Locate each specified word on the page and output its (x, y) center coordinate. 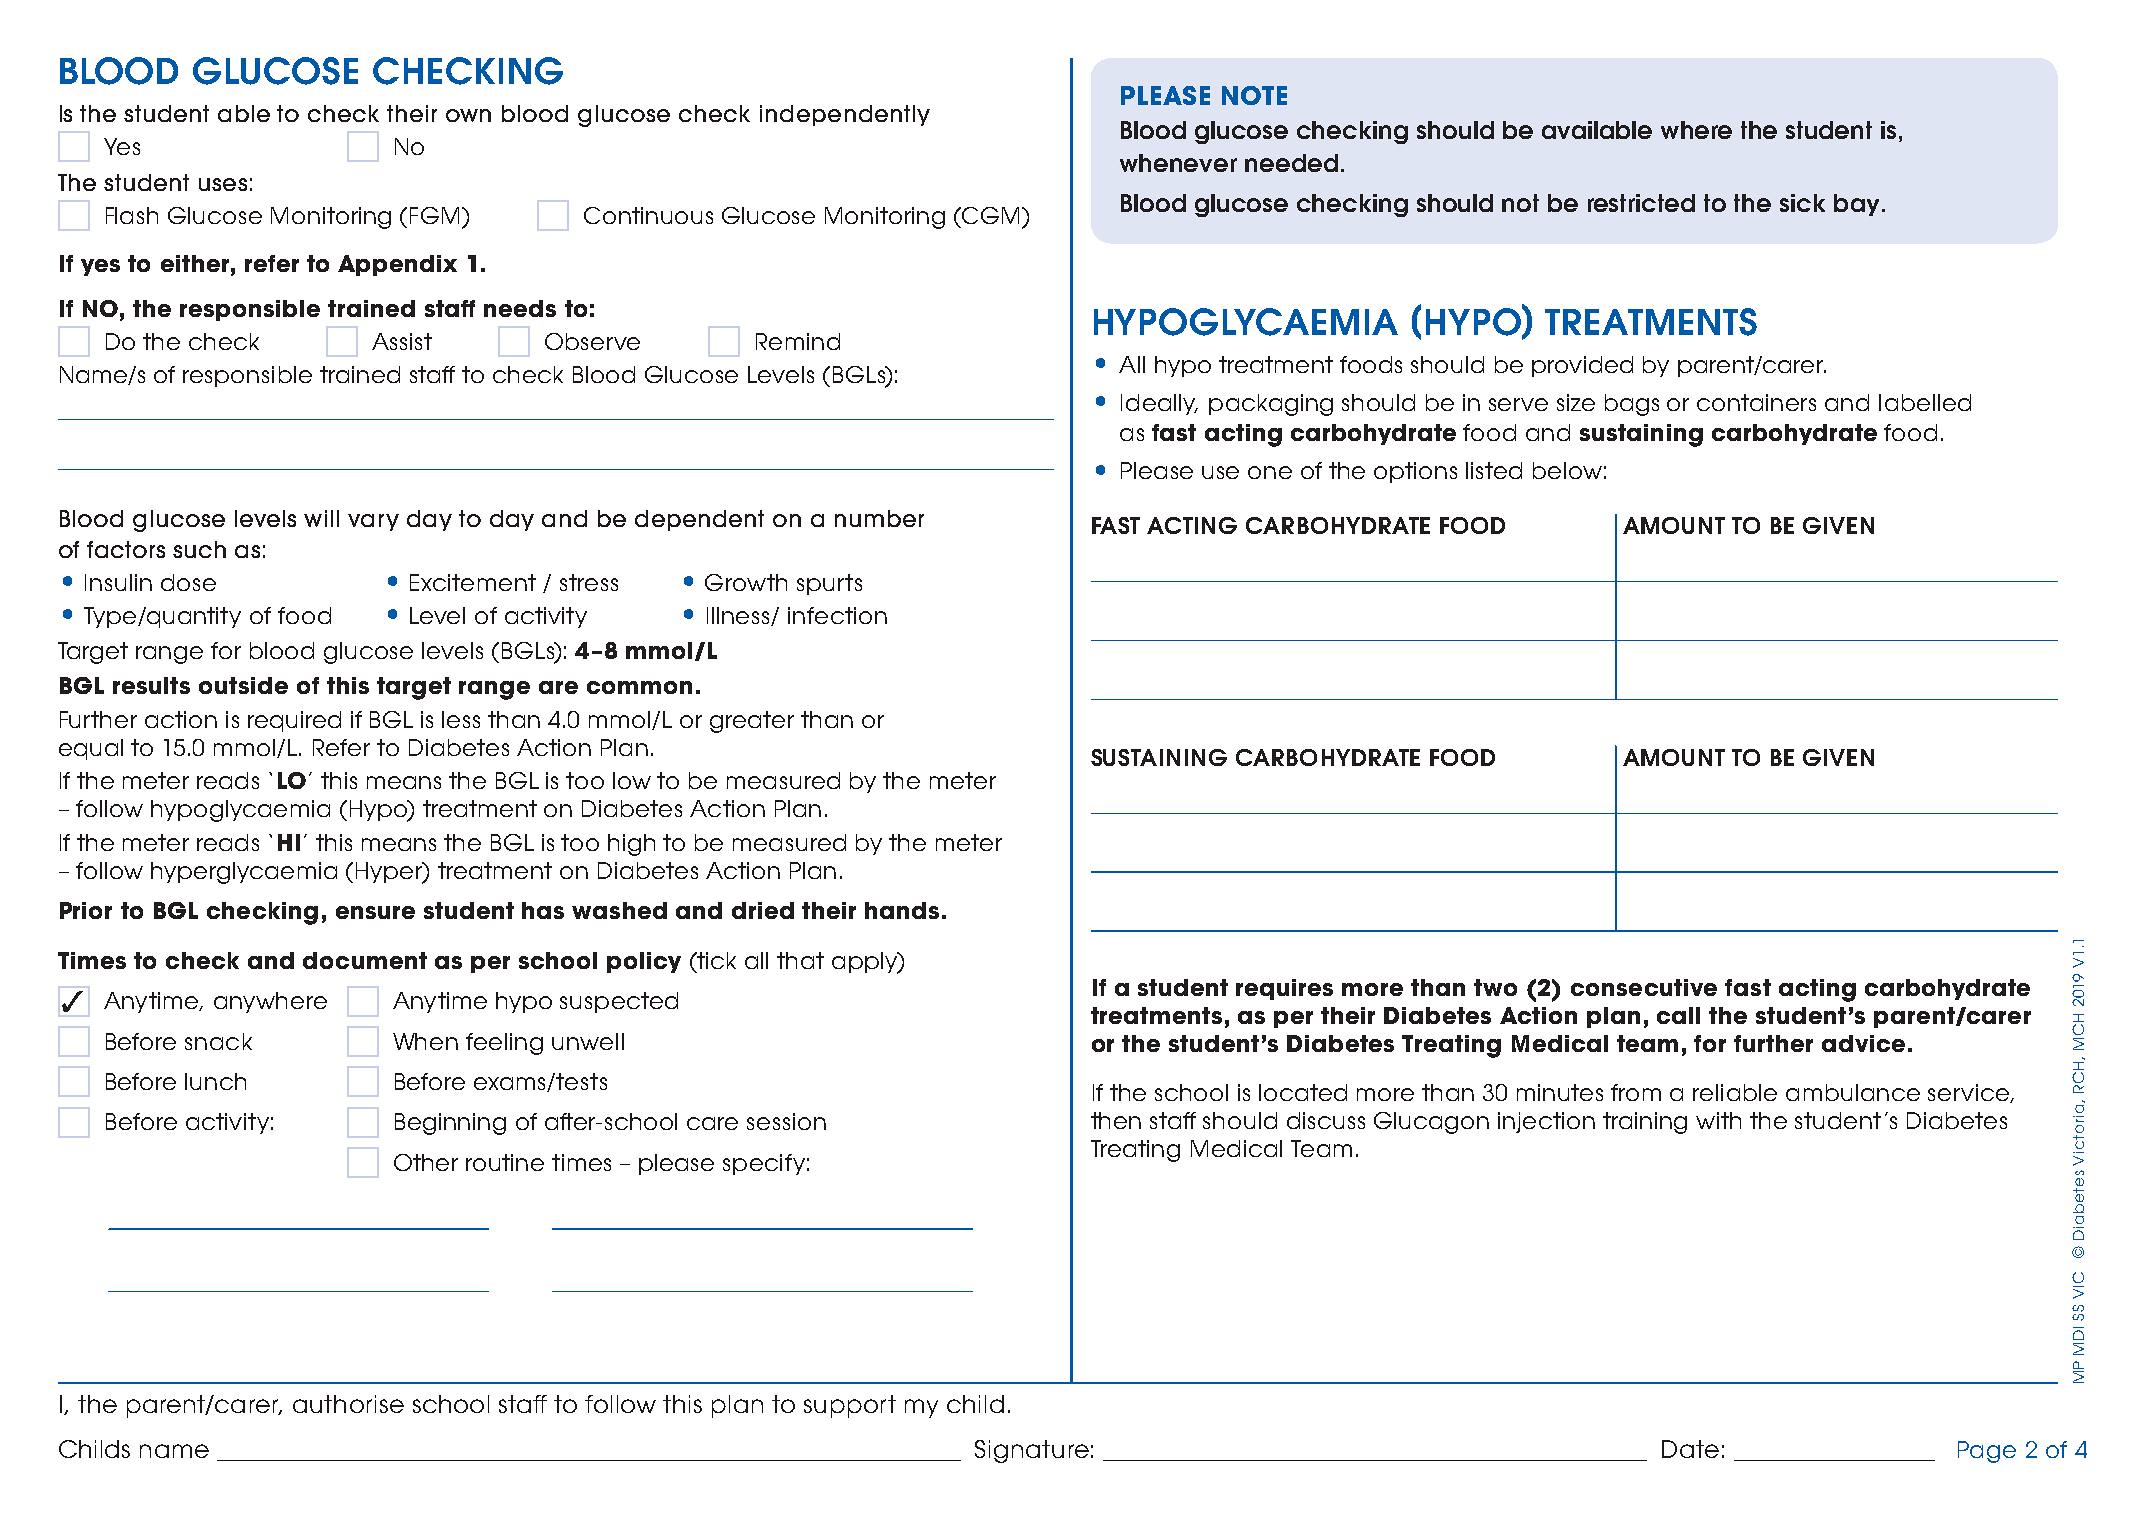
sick (1802, 203)
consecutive (1644, 987)
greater (752, 722)
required (294, 721)
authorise (348, 1404)
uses (223, 184)
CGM (991, 215)
